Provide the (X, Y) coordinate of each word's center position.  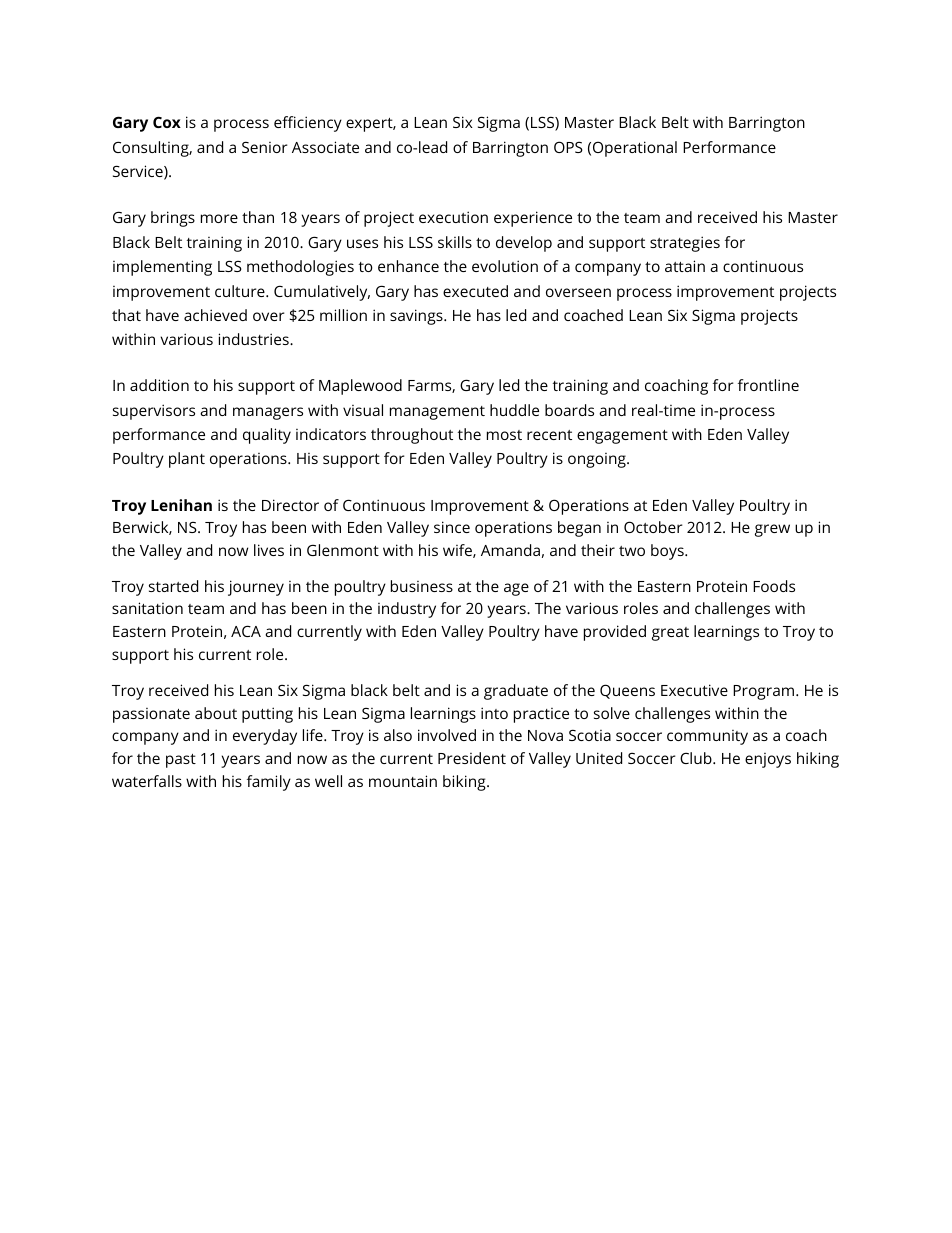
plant (187, 460)
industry (407, 610)
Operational (635, 149)
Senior (265, 147)
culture (241, 291)
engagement (622, 437)
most (504, 435)
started (173, 586)
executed (475, 291)
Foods (774, 586)
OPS (568, 147)
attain (685, 266)
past (181, 761)
